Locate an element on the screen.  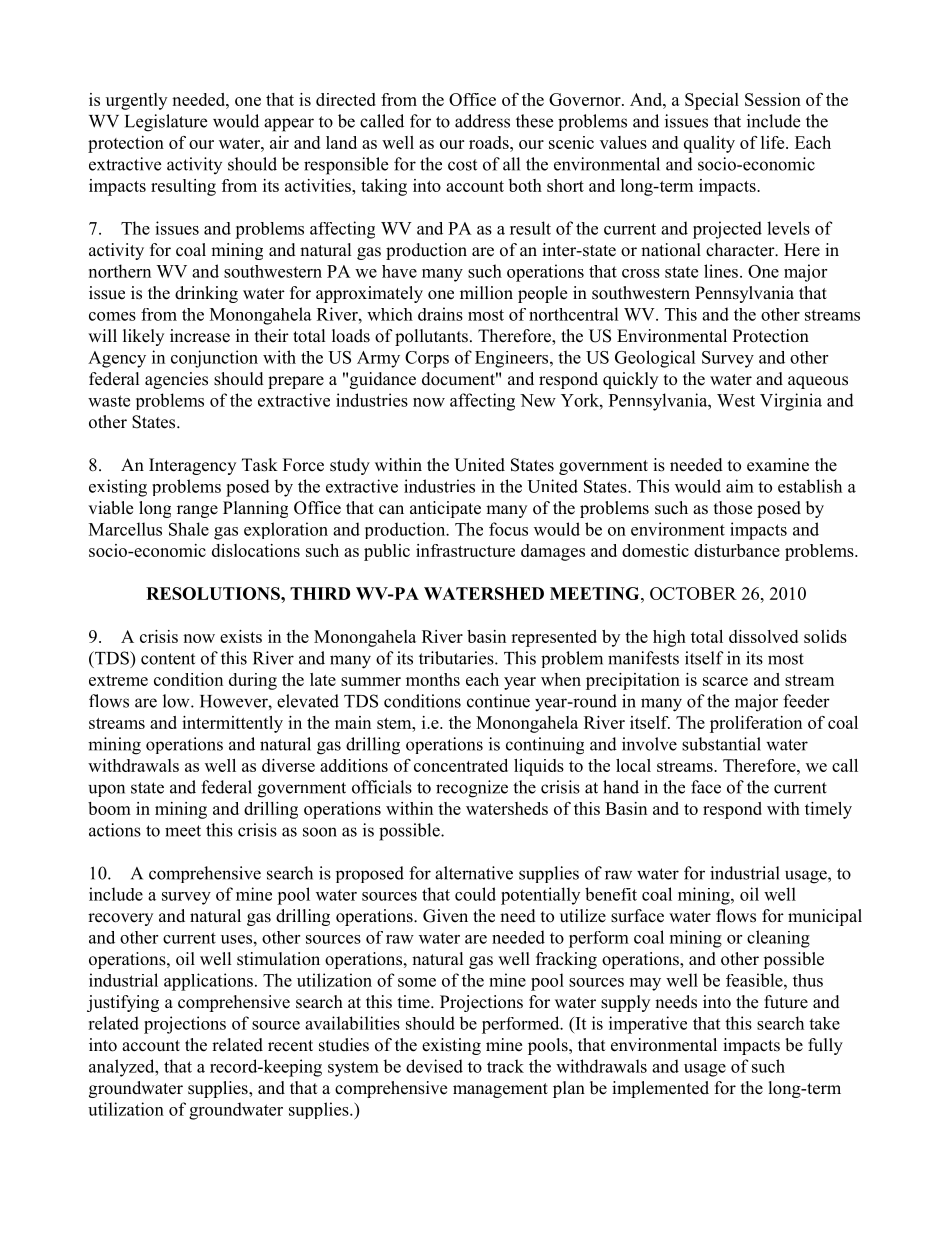
implemented is located at coordinates (660, 1089).
